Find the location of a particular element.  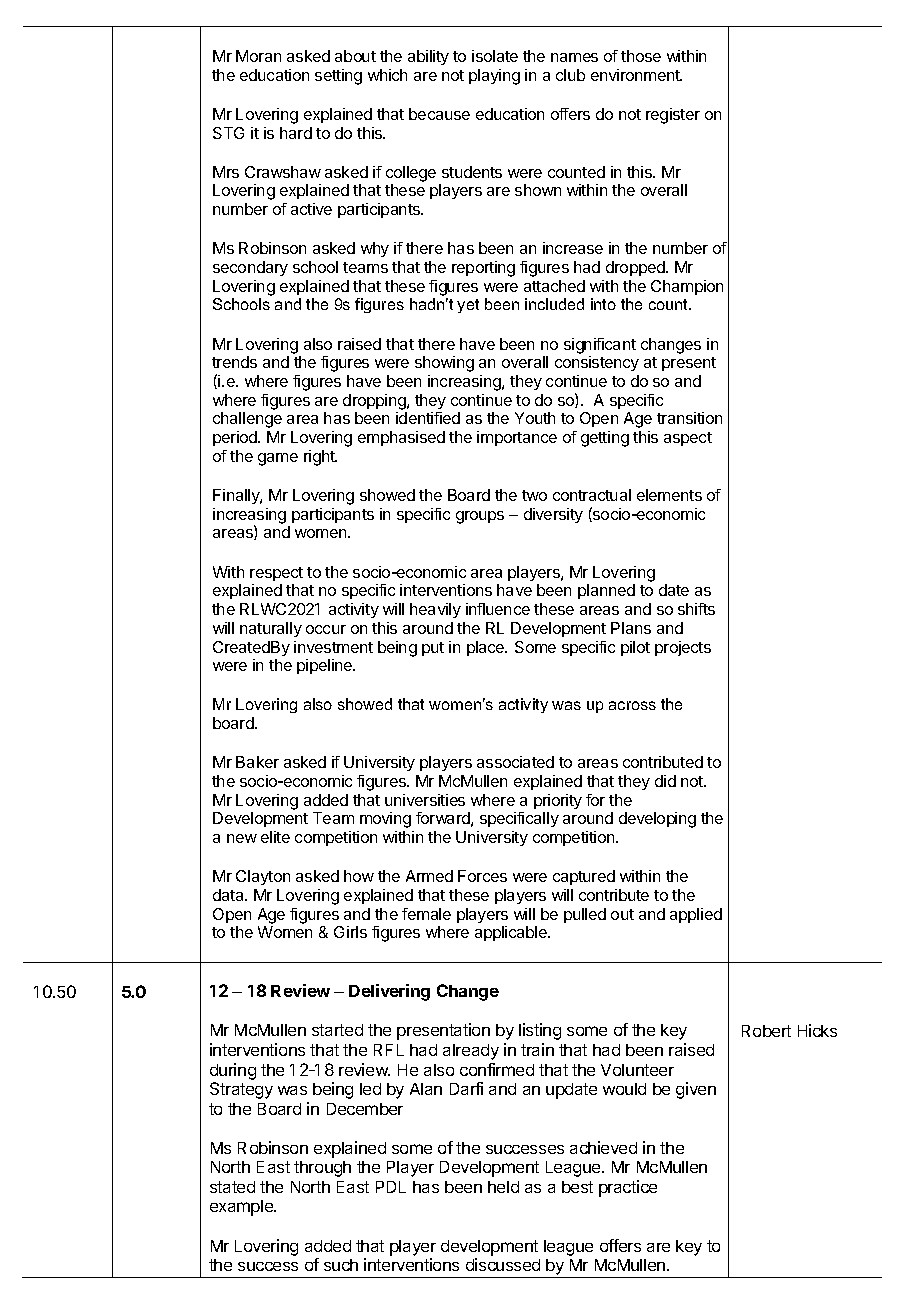

practice is located at coordinates (628, 1188).
